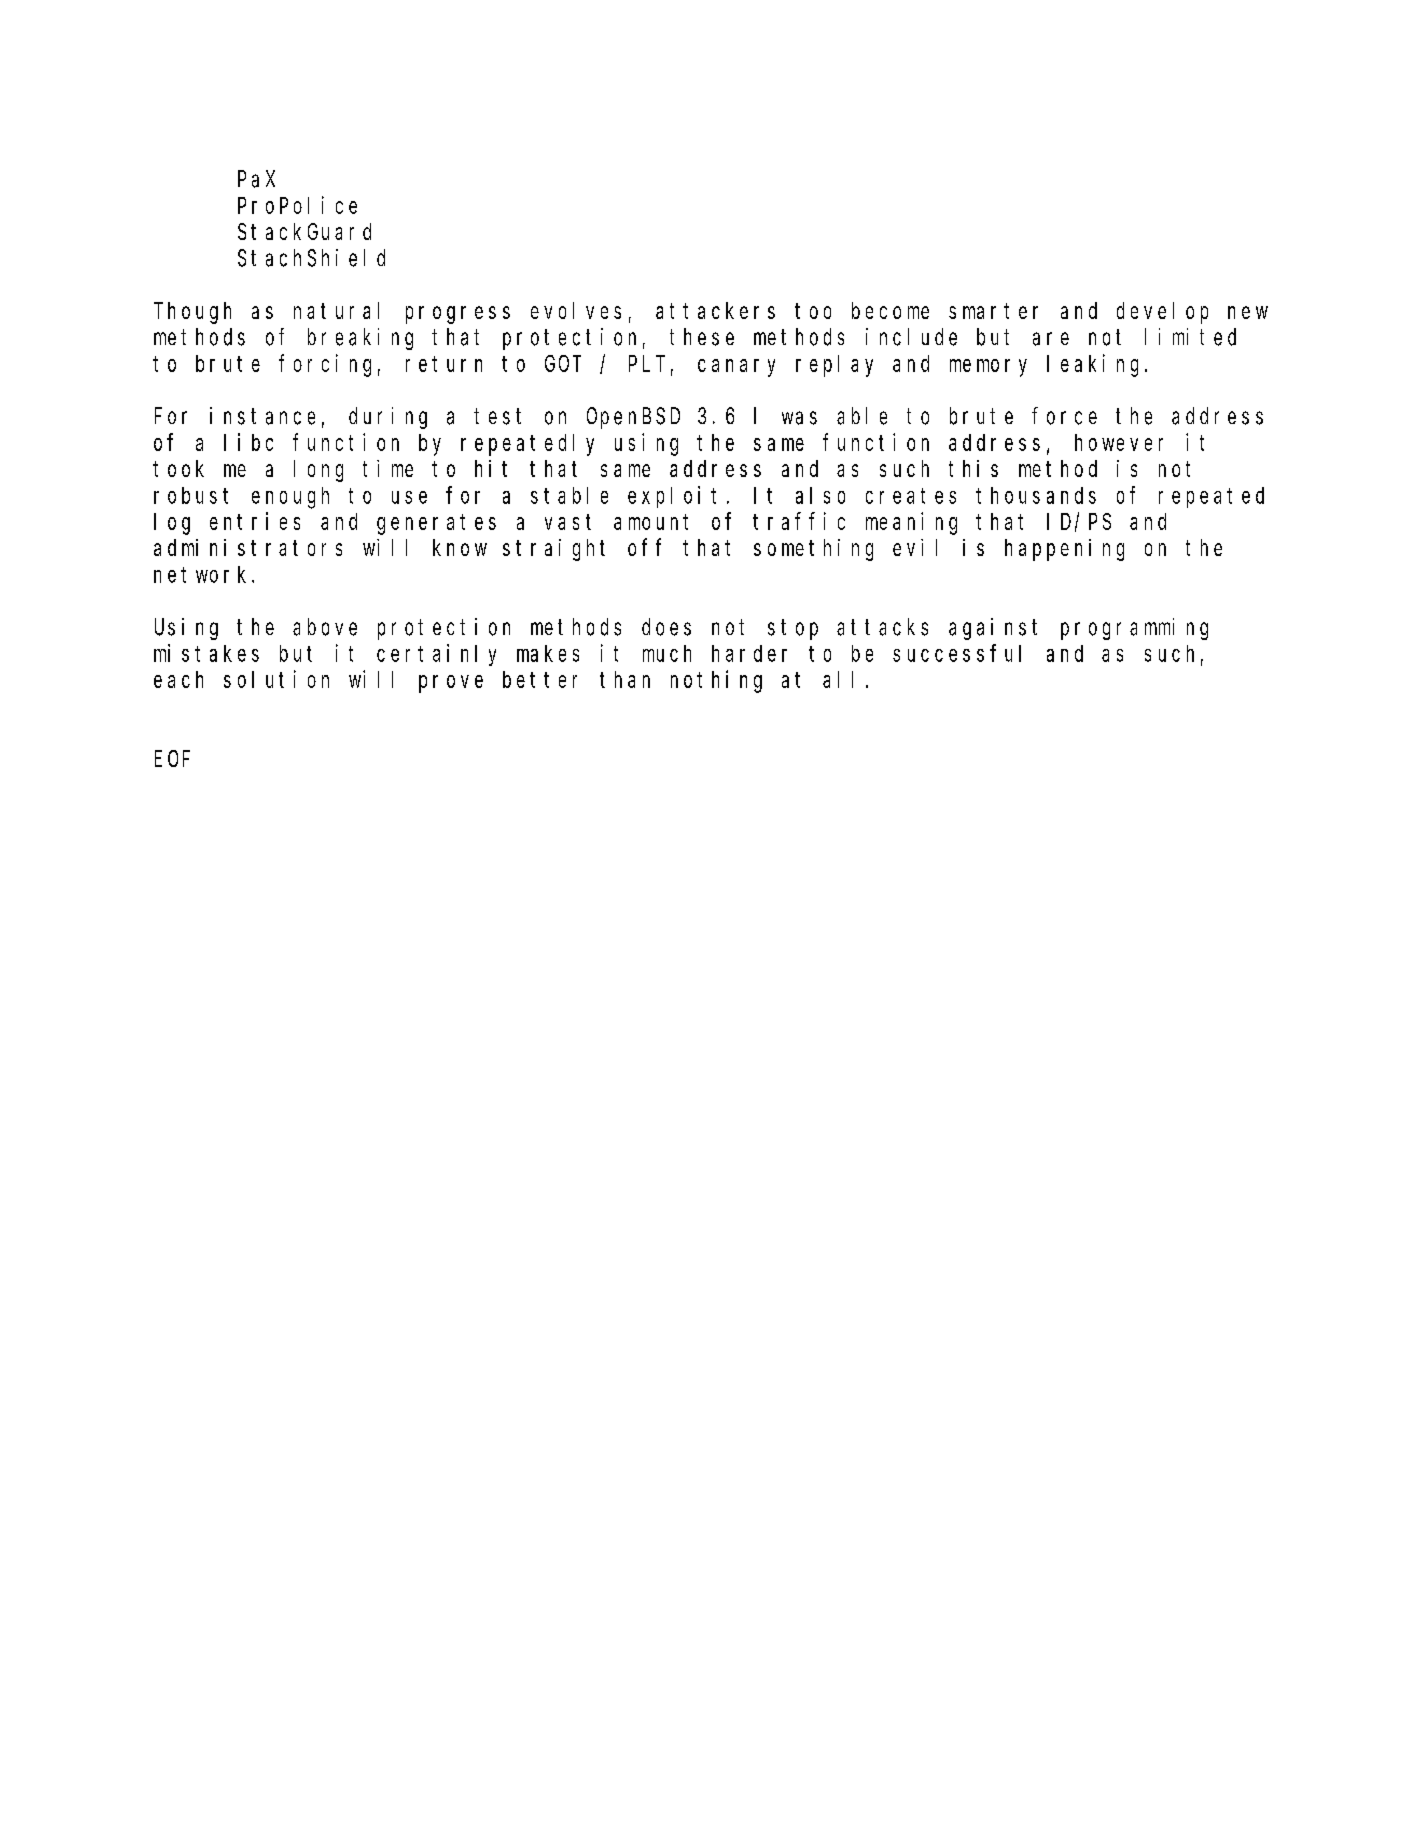  I want to click on was, so click(799, 418).
